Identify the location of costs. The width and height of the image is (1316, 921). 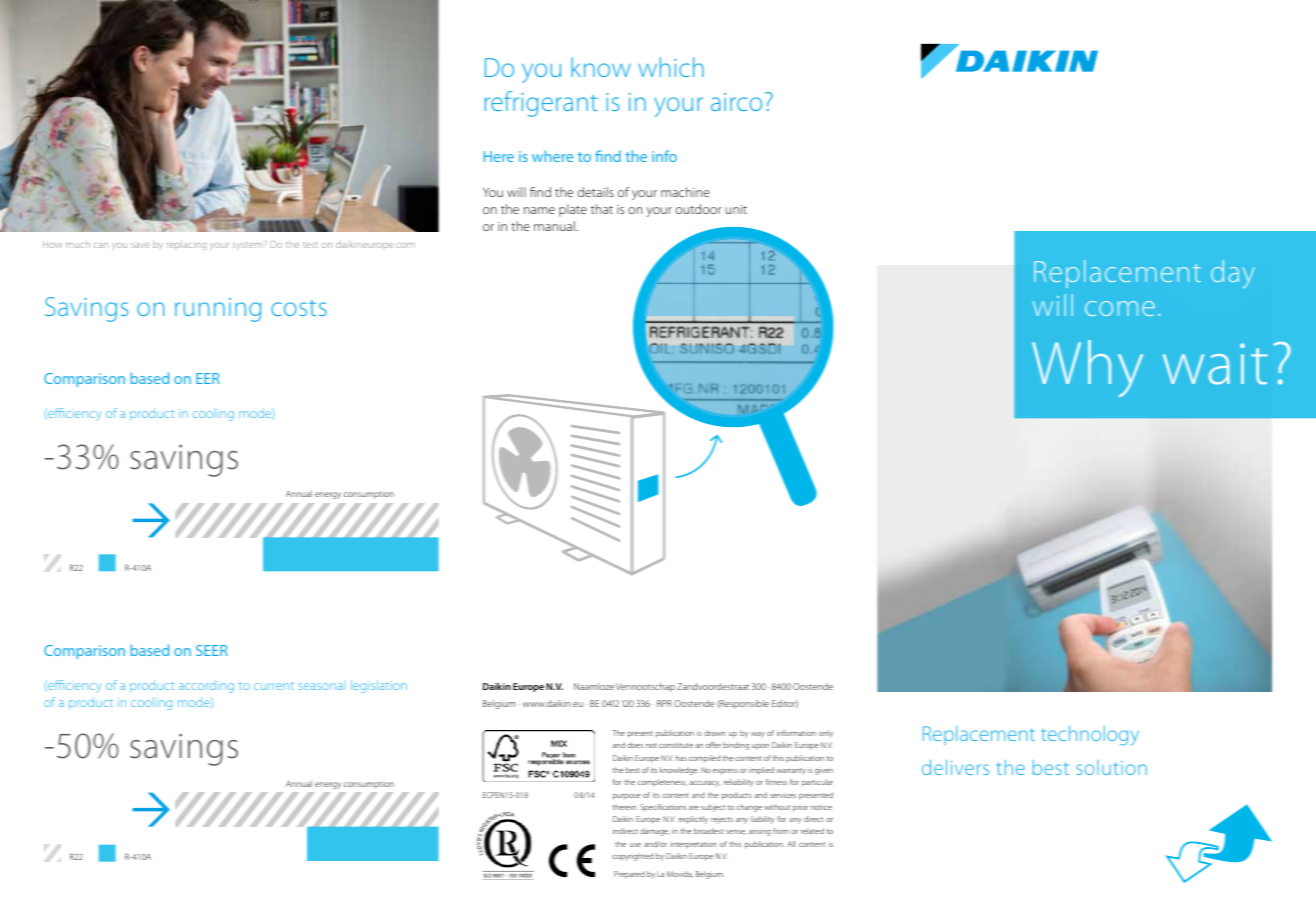
(299, 308).
